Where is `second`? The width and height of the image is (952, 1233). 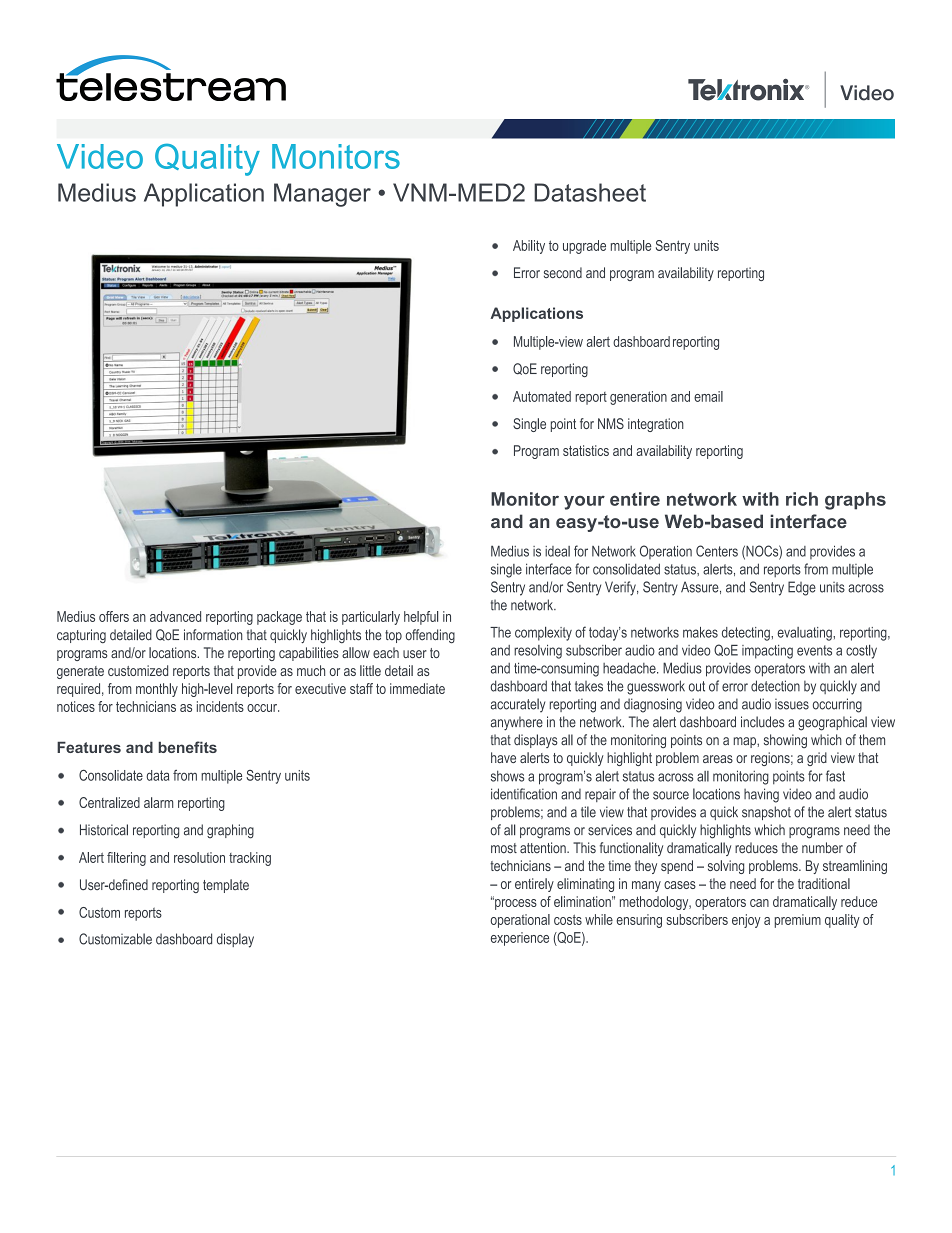 second is located at coordinates (563, 272).
